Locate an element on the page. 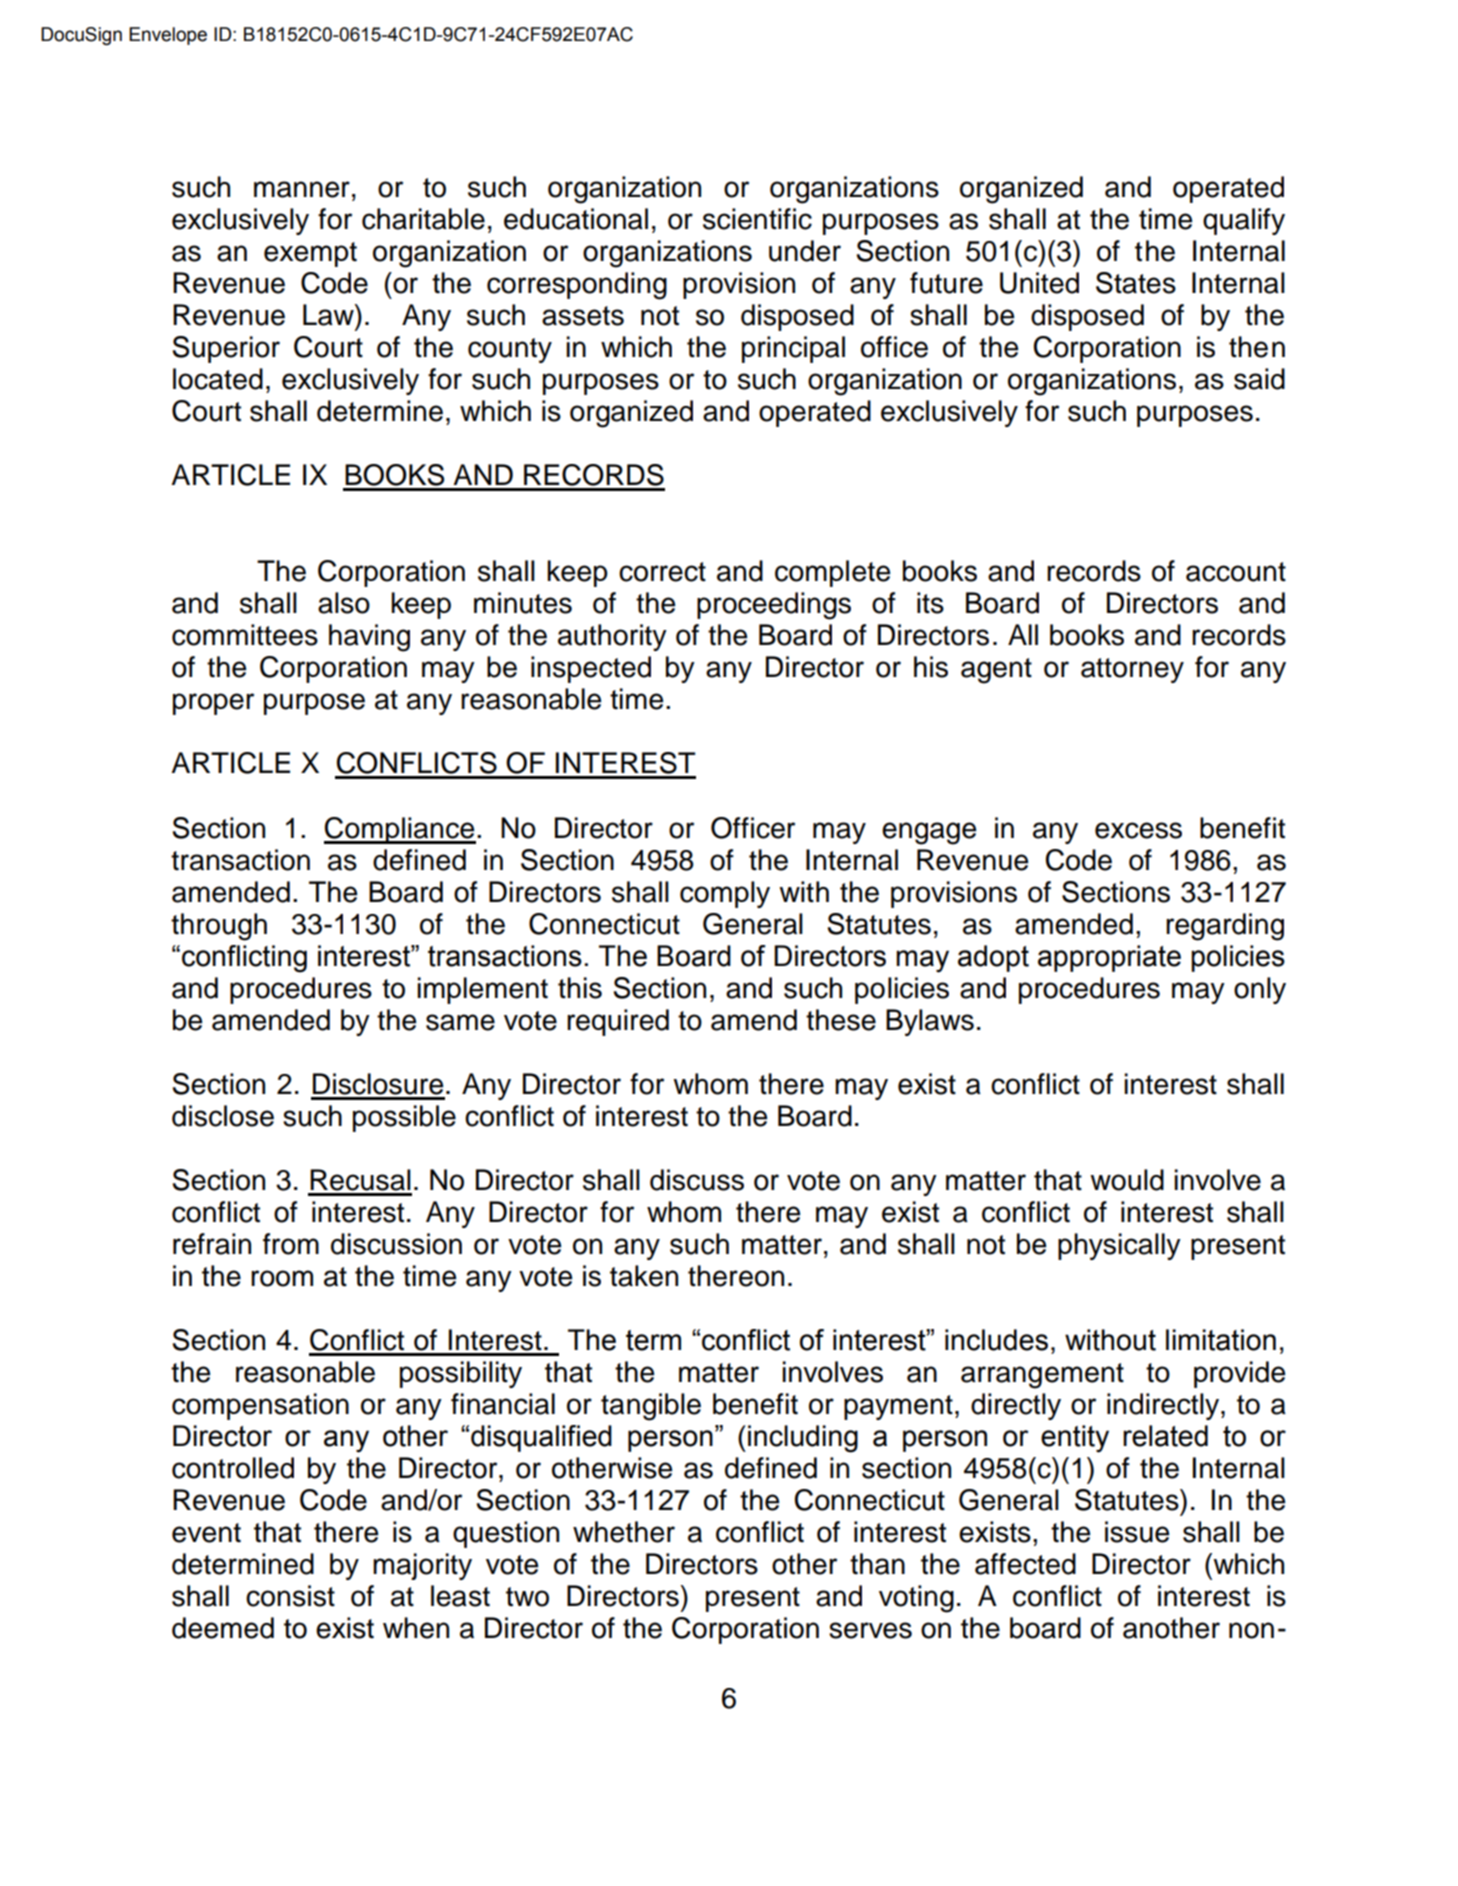 This image has height=1886, width=1458. account is located at coordinates (1236, 572).
